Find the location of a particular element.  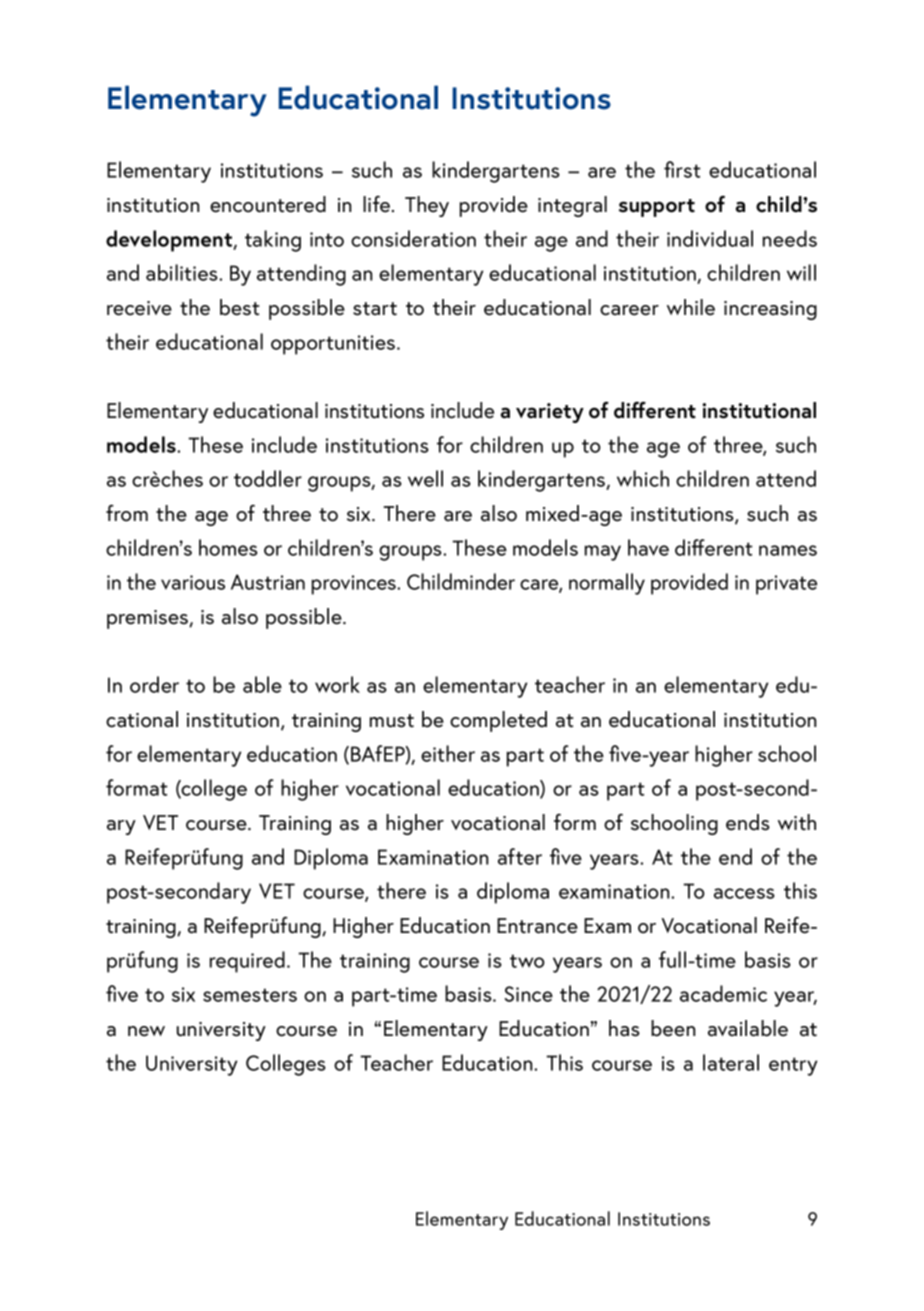

They is located at coordinates (427, 206).
